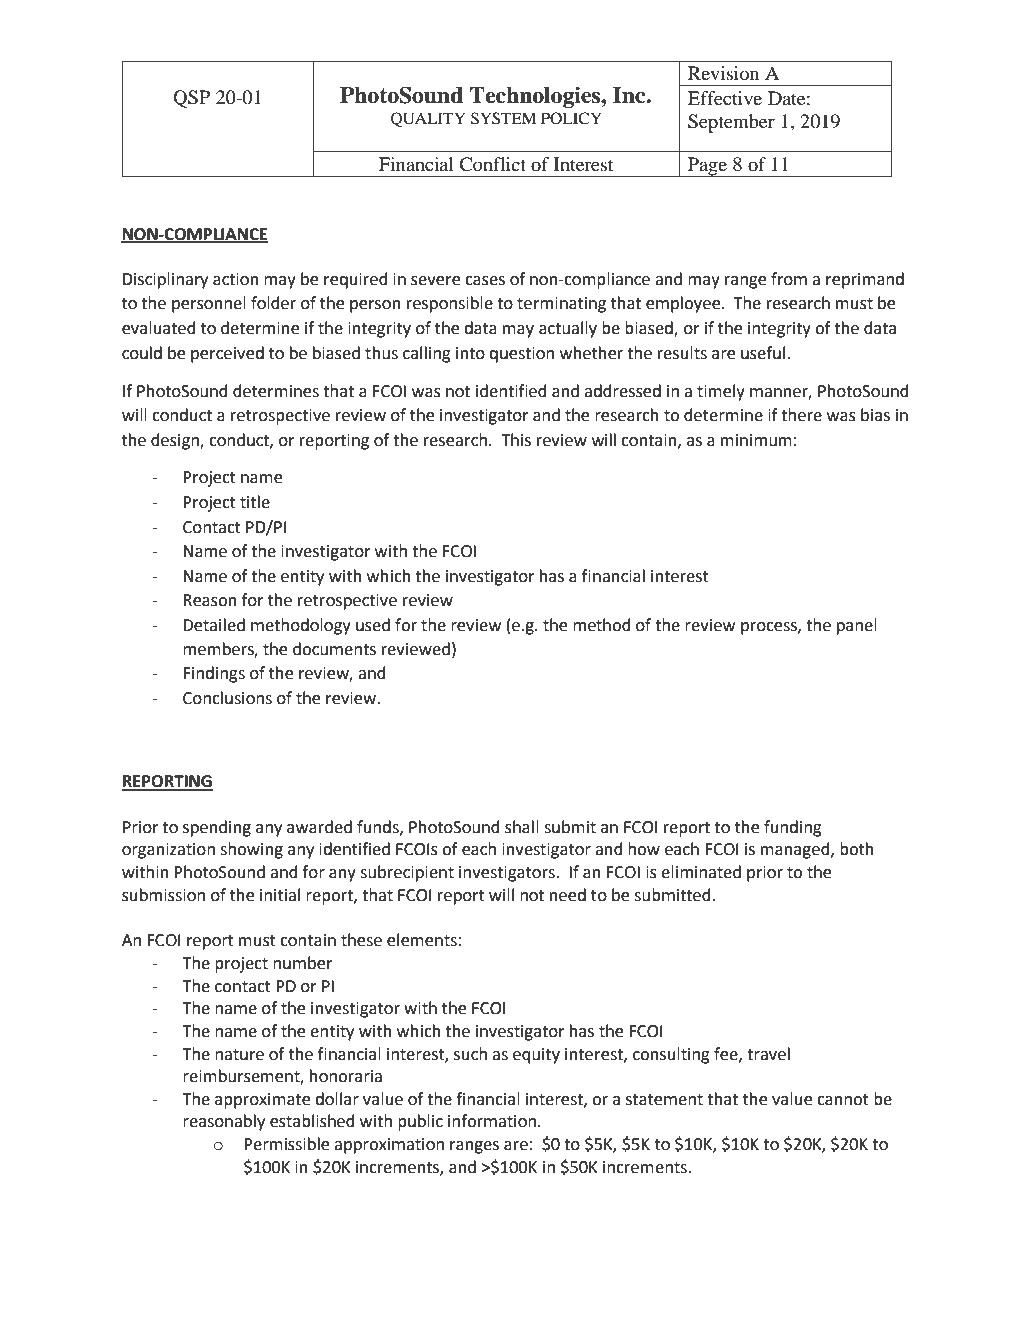  I want to click on September, so click(731, 123).
